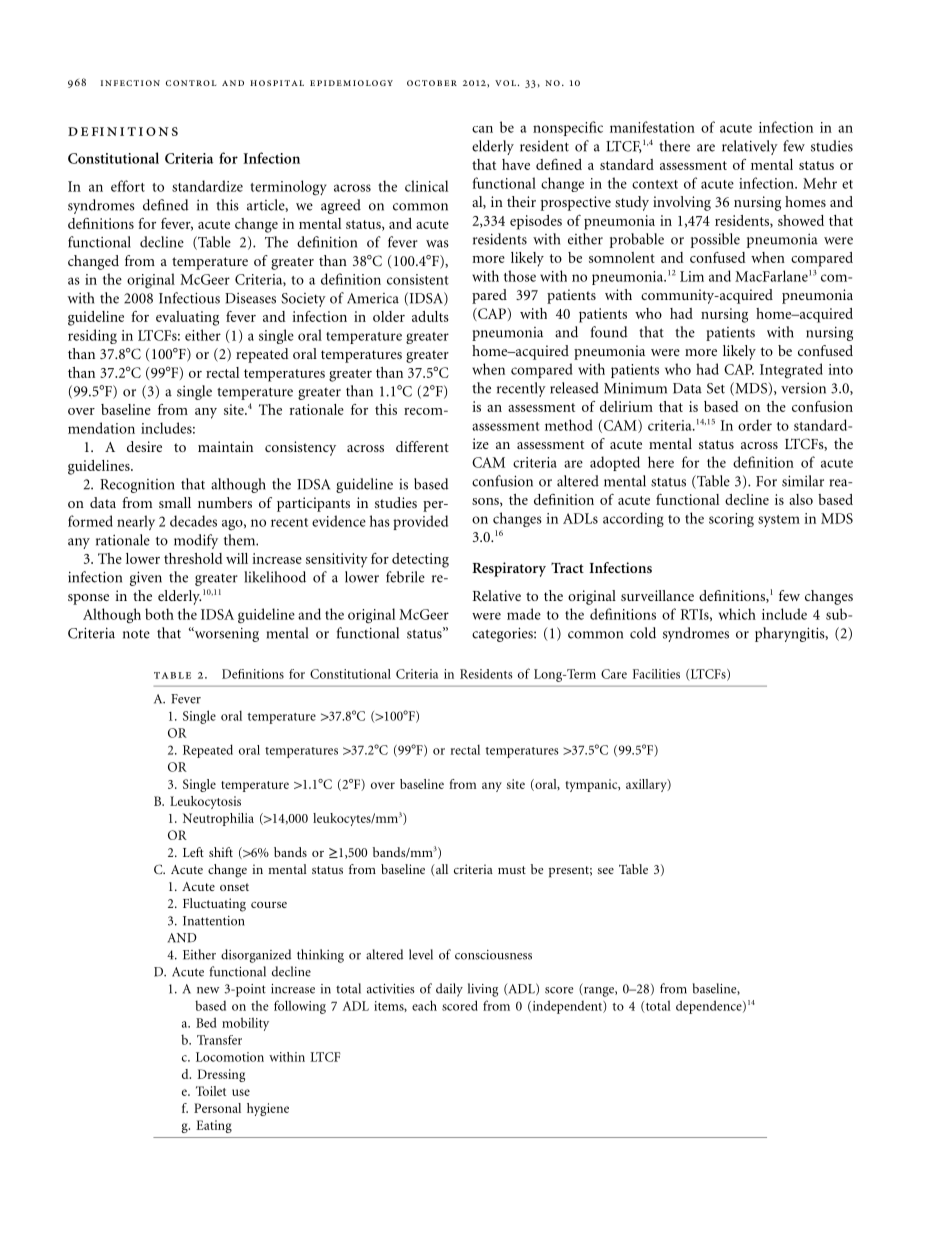 Image resolution: width=952 pixels, height=1233 pixels. Describe the element at coordinates (144, 446) in the page. I see `desire` at that location.
